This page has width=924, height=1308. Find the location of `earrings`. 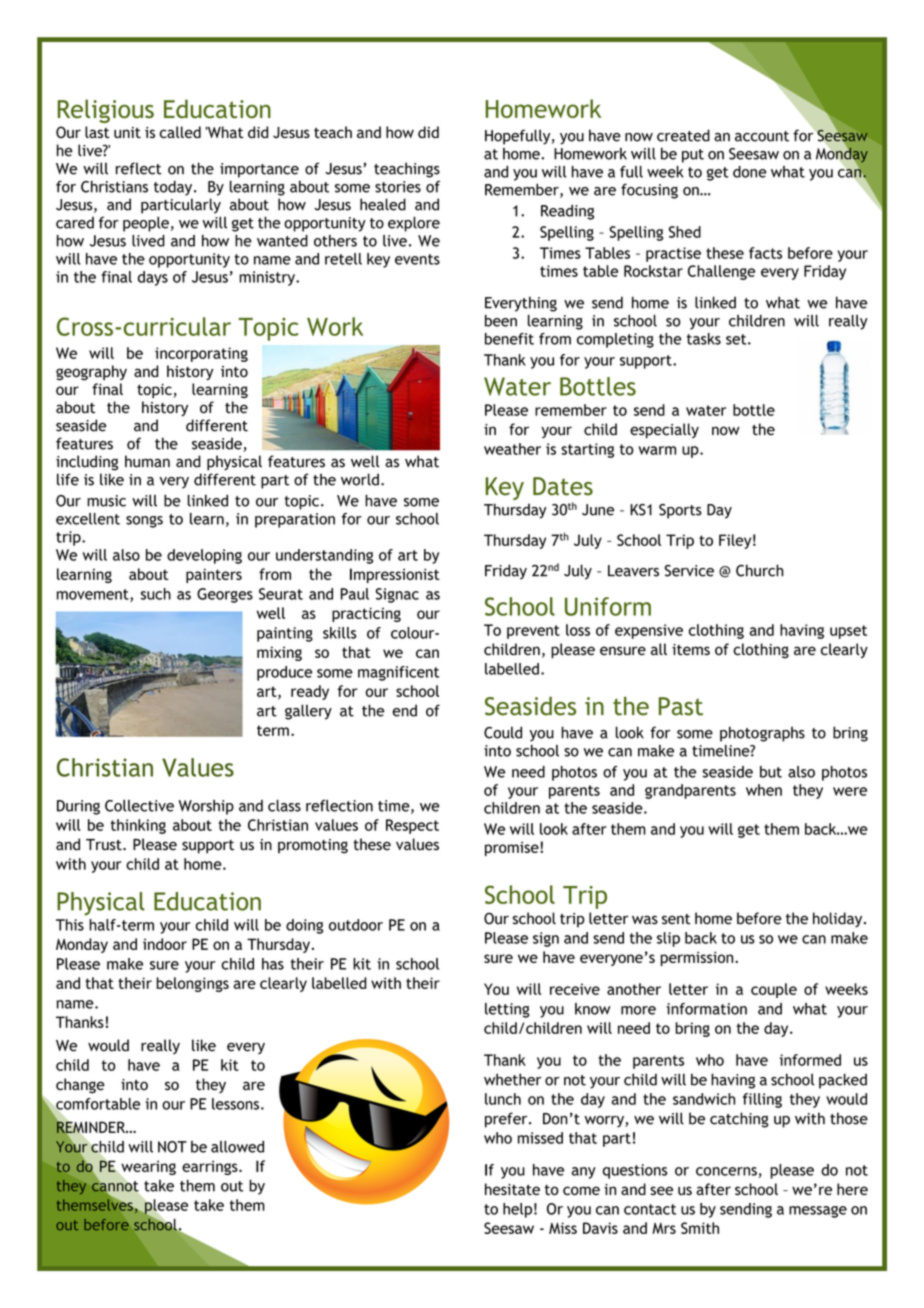

earrings is located at coordinates (211, 1167).
